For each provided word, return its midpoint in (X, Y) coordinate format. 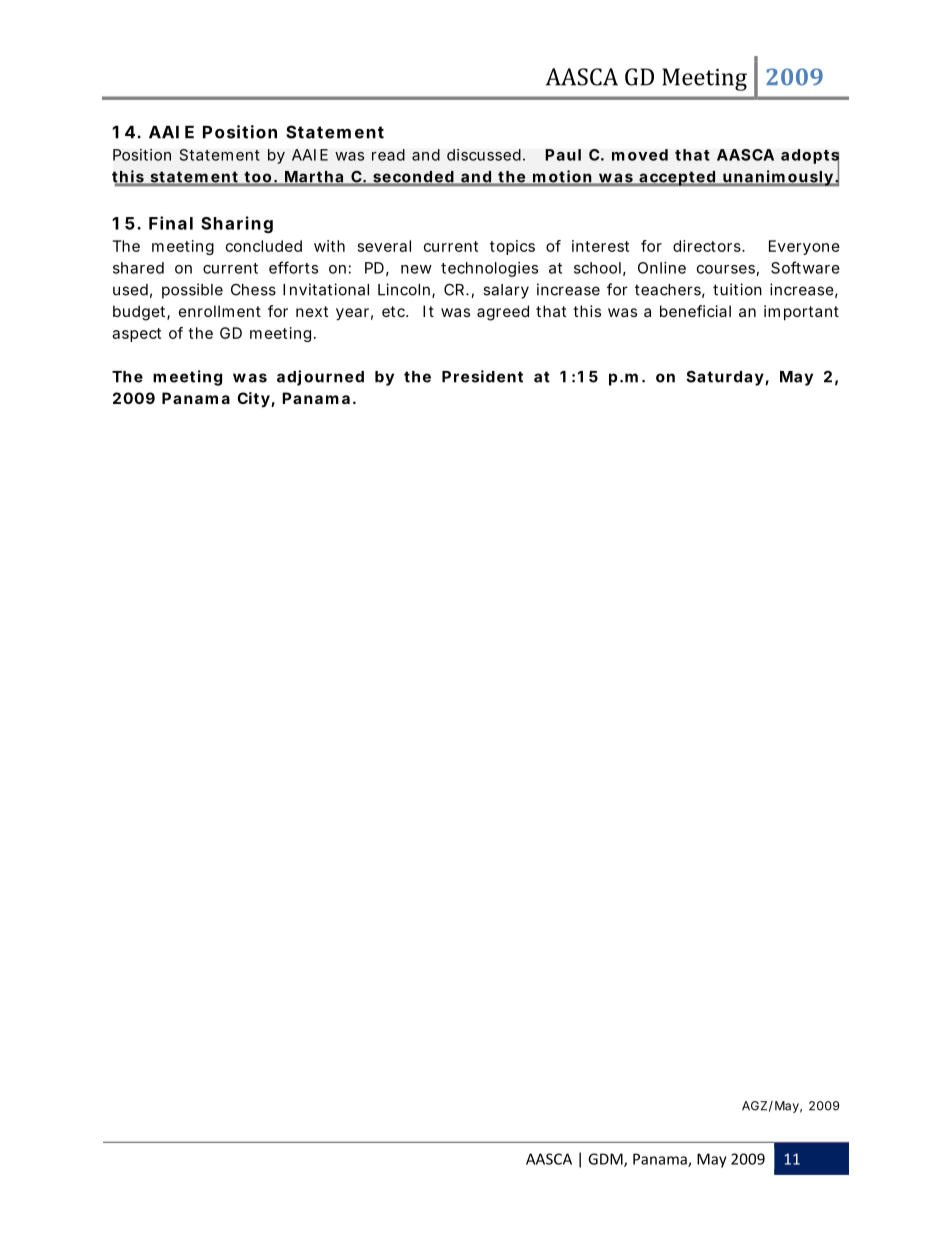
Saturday (725, 378)
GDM (606, 1160)
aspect (136, 335)
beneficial (695, 311)
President (482, 376)
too (258, 178)
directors (708, 246)
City (253, 400)
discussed (484, 155)
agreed (503, 313)
